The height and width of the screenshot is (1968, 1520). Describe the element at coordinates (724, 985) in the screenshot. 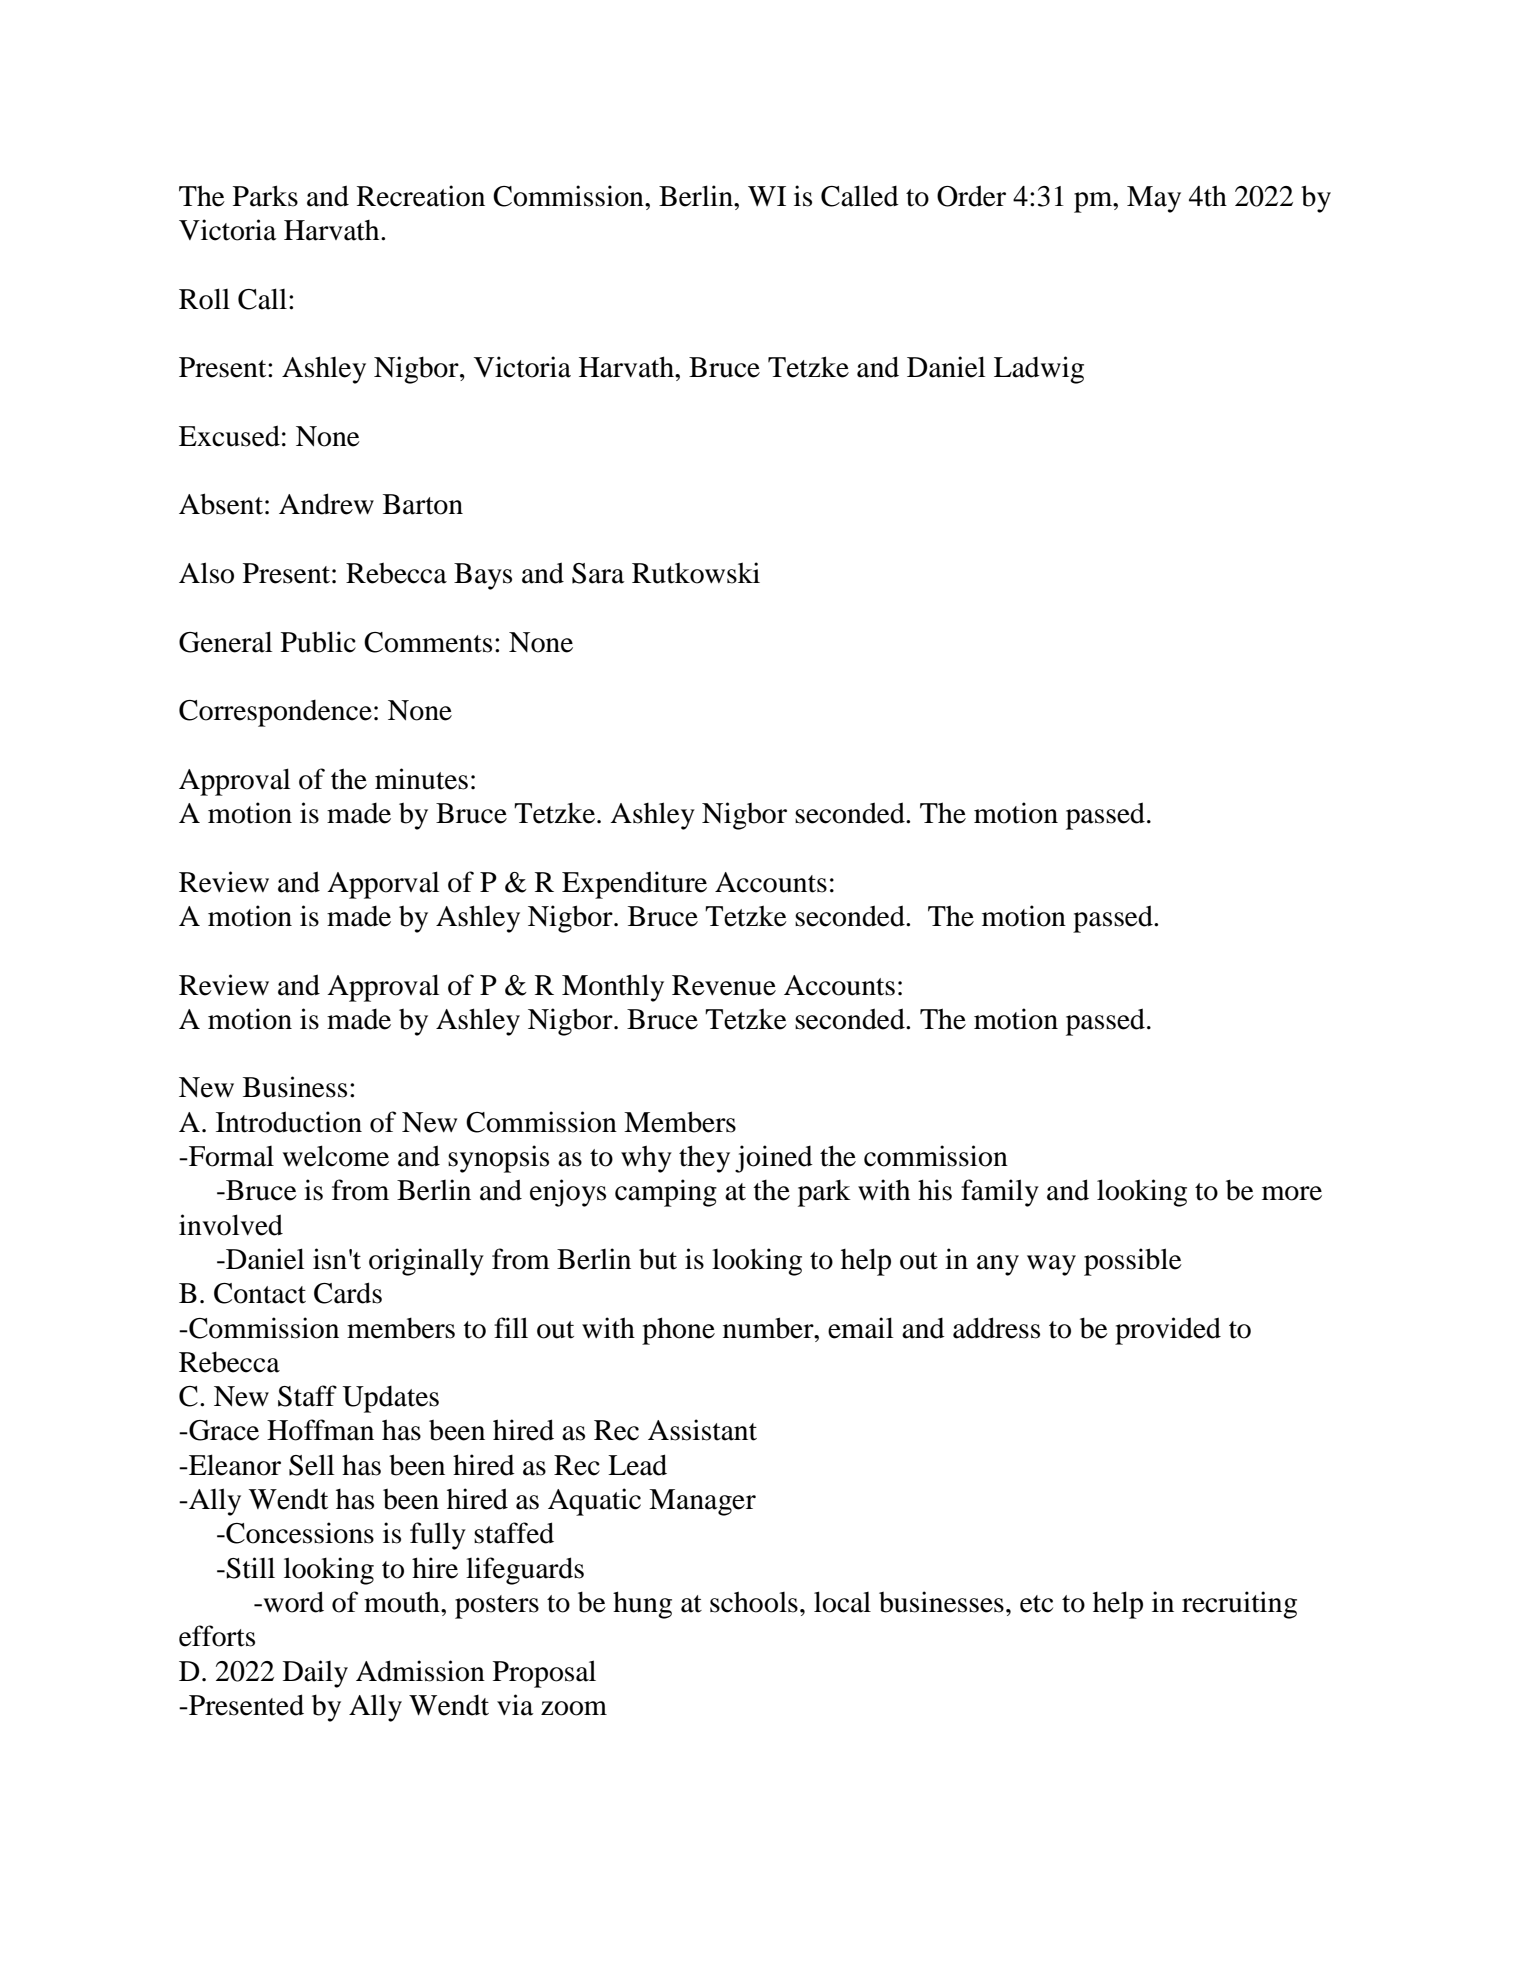

I see `Revenue` at that location.
